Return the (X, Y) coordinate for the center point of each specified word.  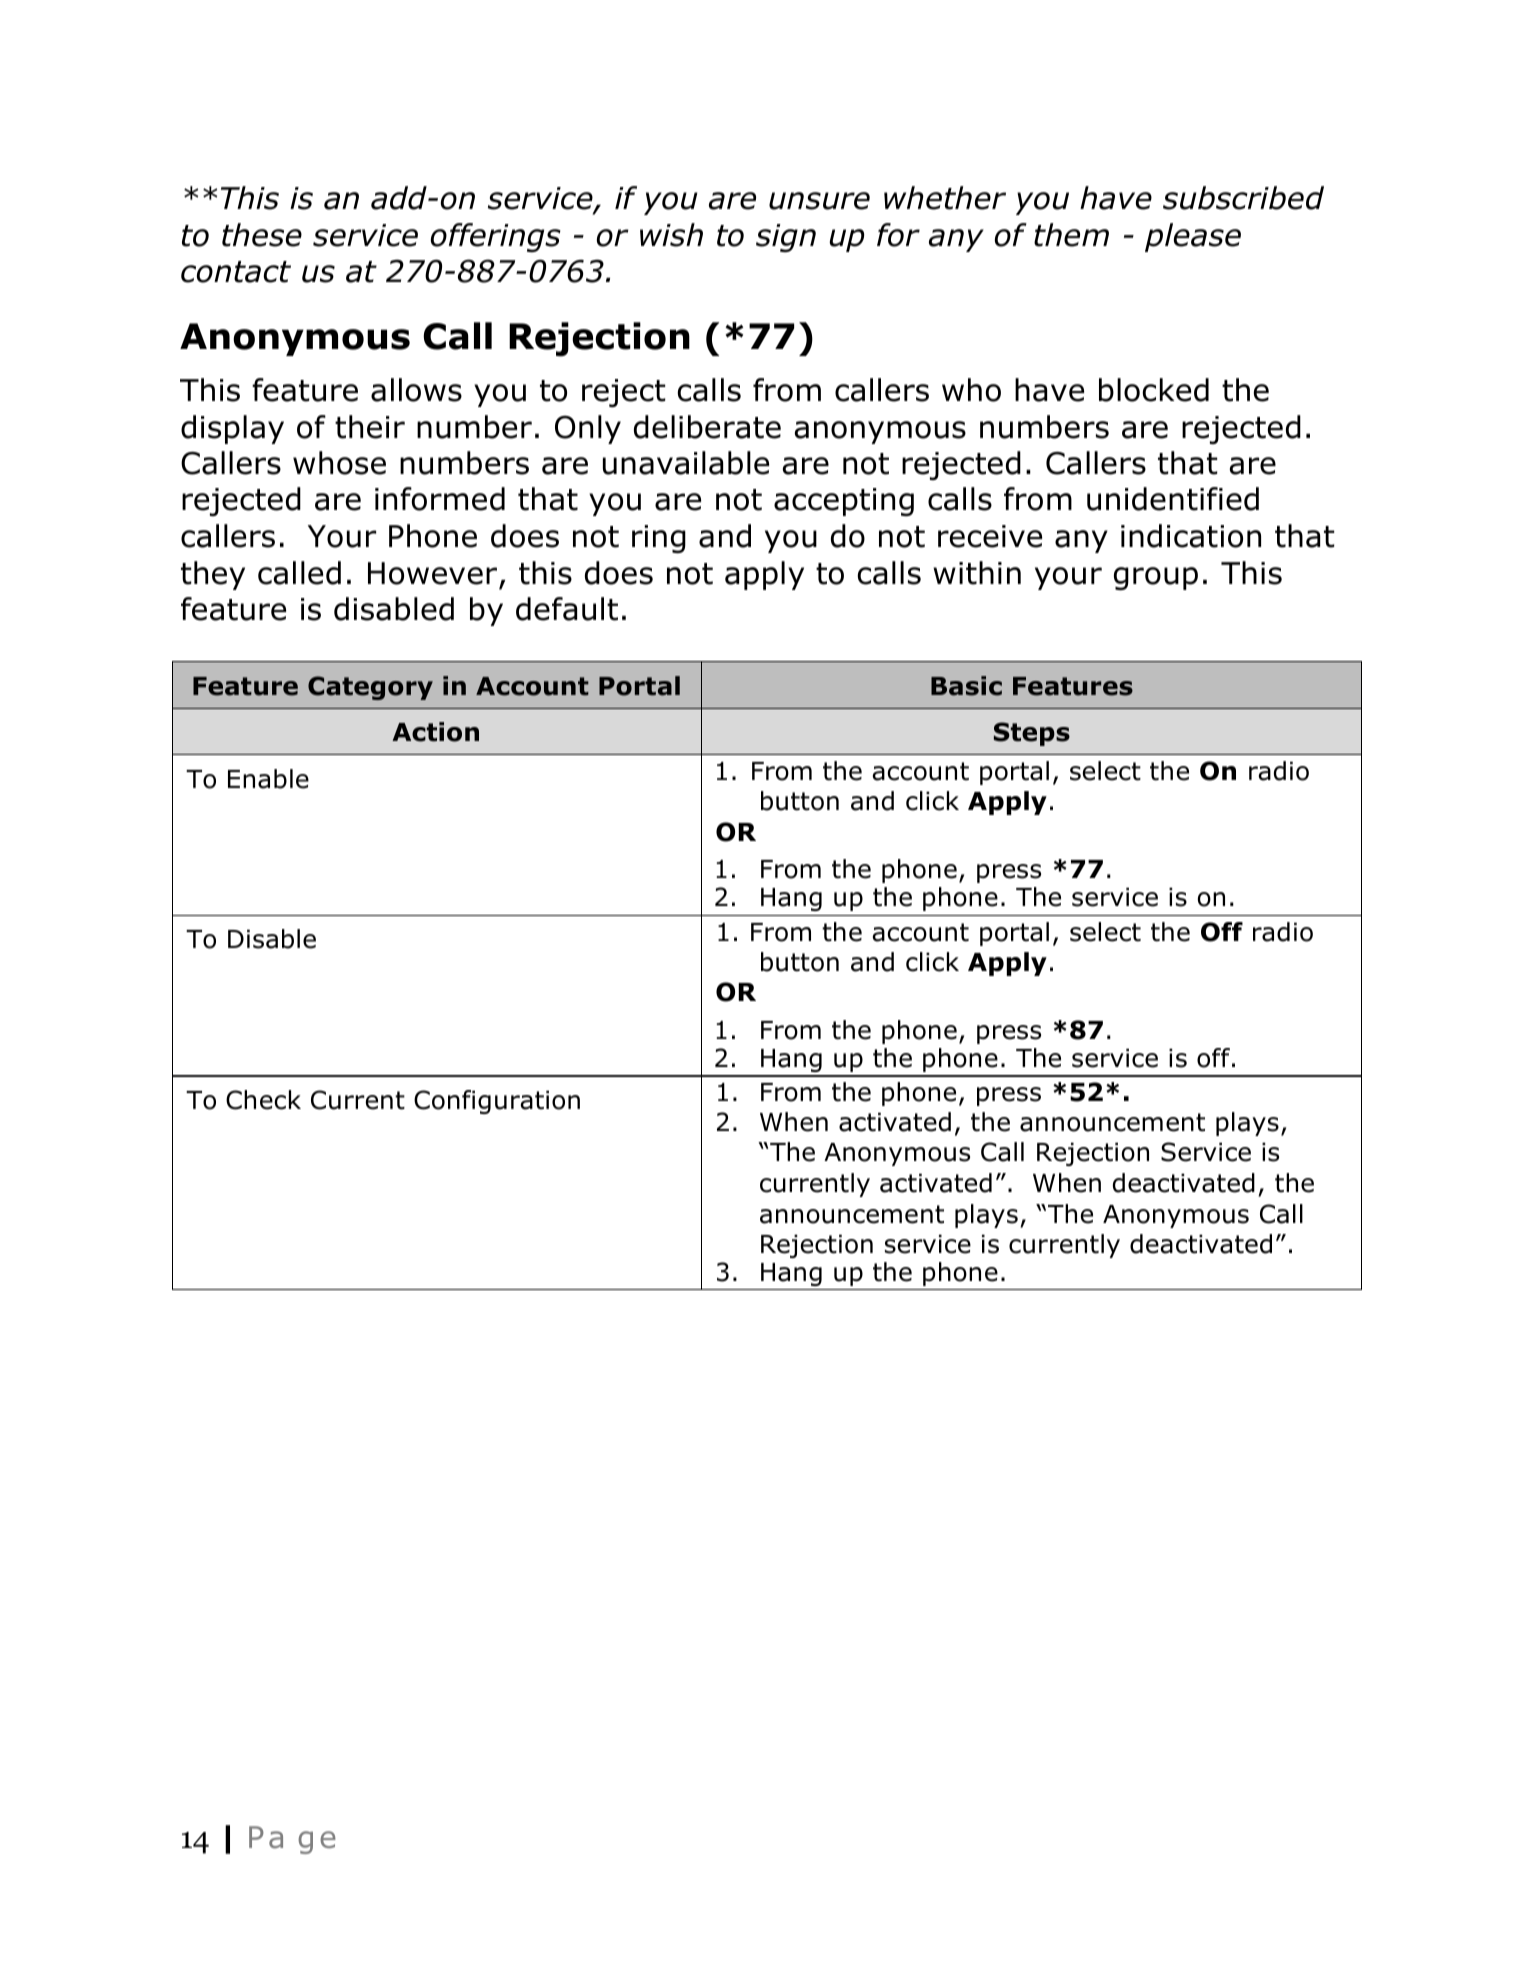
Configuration (497, 1102)
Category (370, 688)
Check (263, 1100)
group (1156, 578)
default (567, 609)
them (1071, 235)
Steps (1032, 734)
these (262, 235)
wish (671, 235)
